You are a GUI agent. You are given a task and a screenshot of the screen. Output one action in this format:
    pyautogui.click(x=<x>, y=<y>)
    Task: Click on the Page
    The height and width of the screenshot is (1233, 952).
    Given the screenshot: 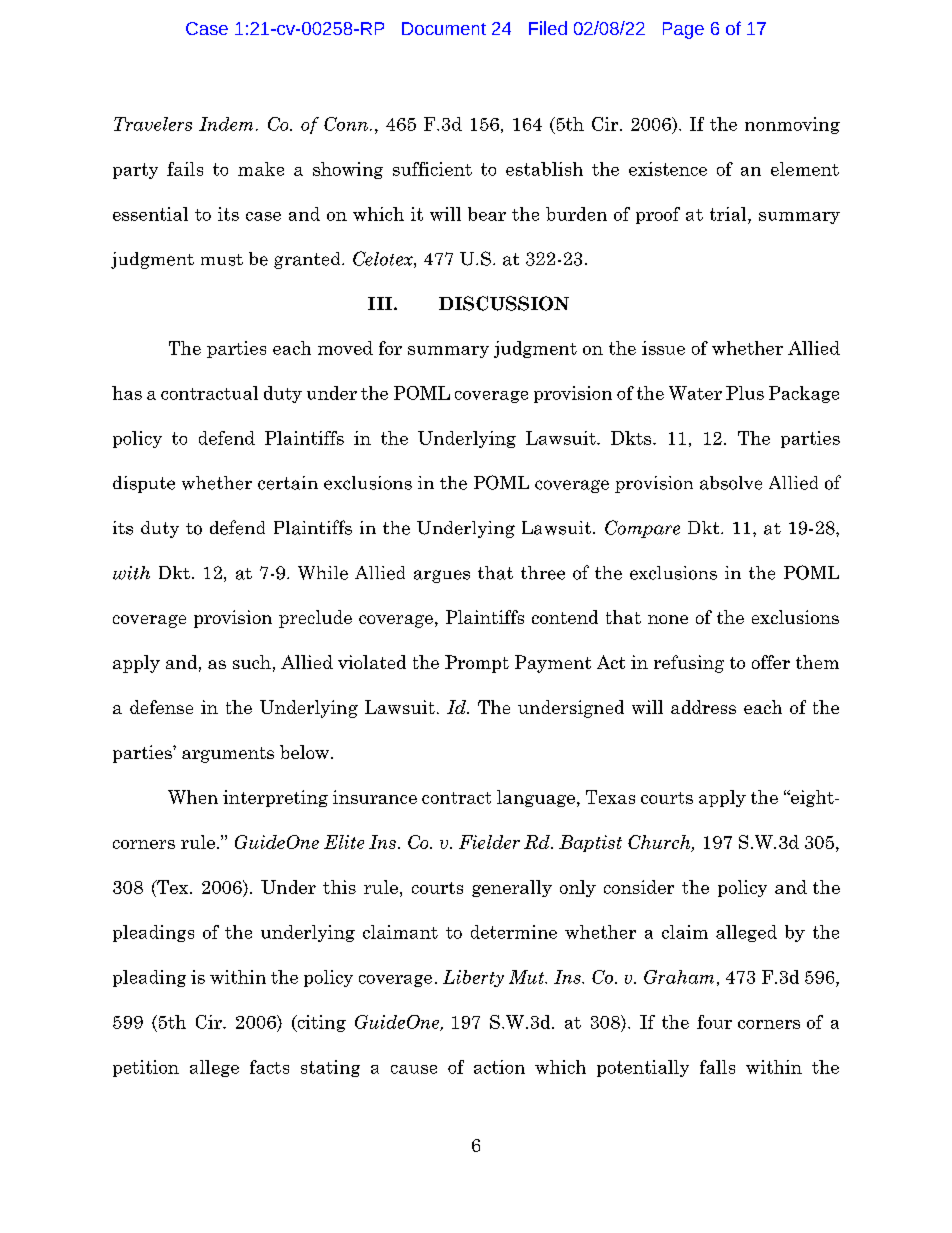 What is the action you would take?
    pyautogui.click(x=683, y=30)
